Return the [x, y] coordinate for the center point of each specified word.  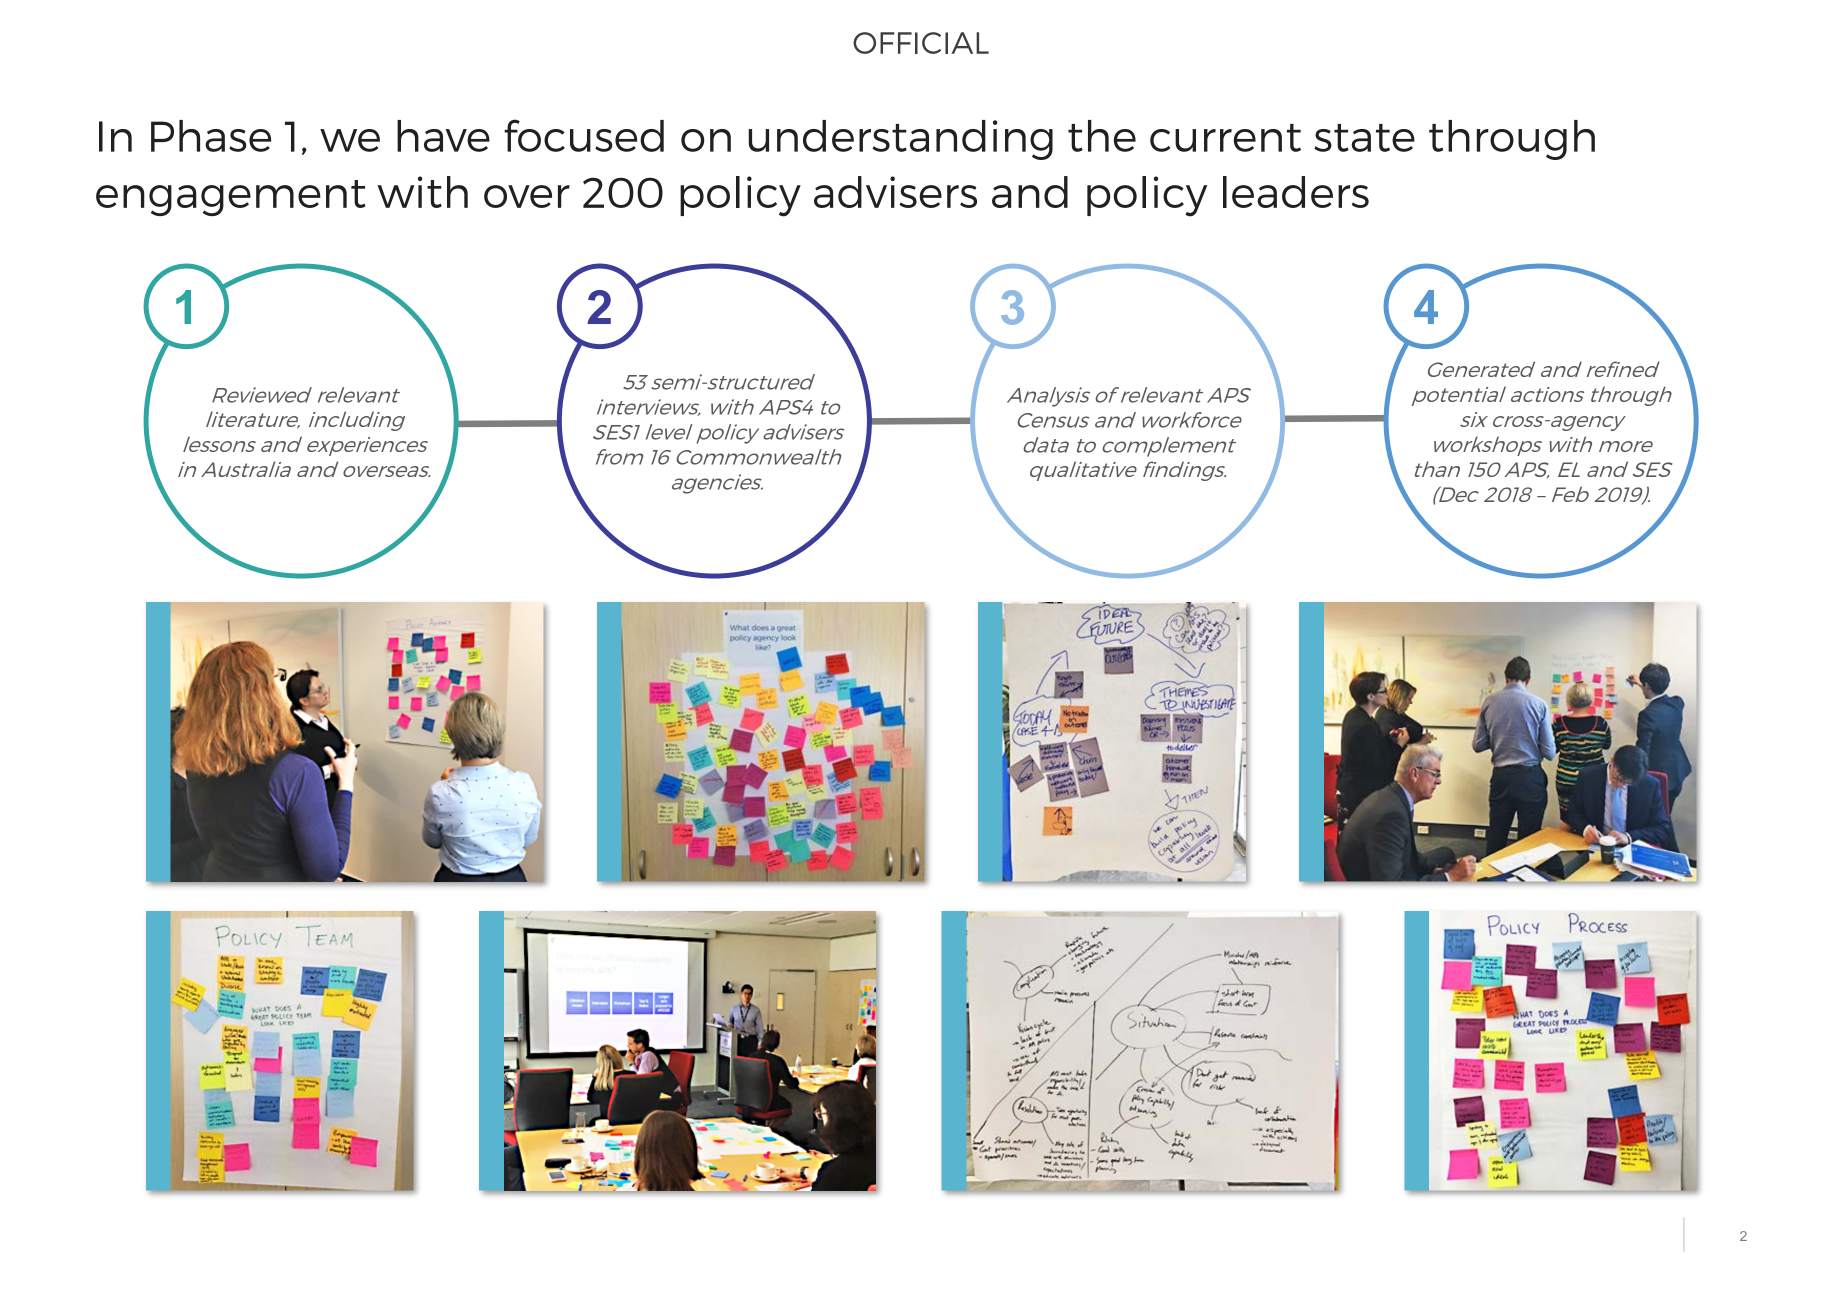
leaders [1296, 192]
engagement [231, 198]
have [443, 136]
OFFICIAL [921, 43]
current [1225, 138]
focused [584, 135]
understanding [900, 140]
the [1102, 136]
